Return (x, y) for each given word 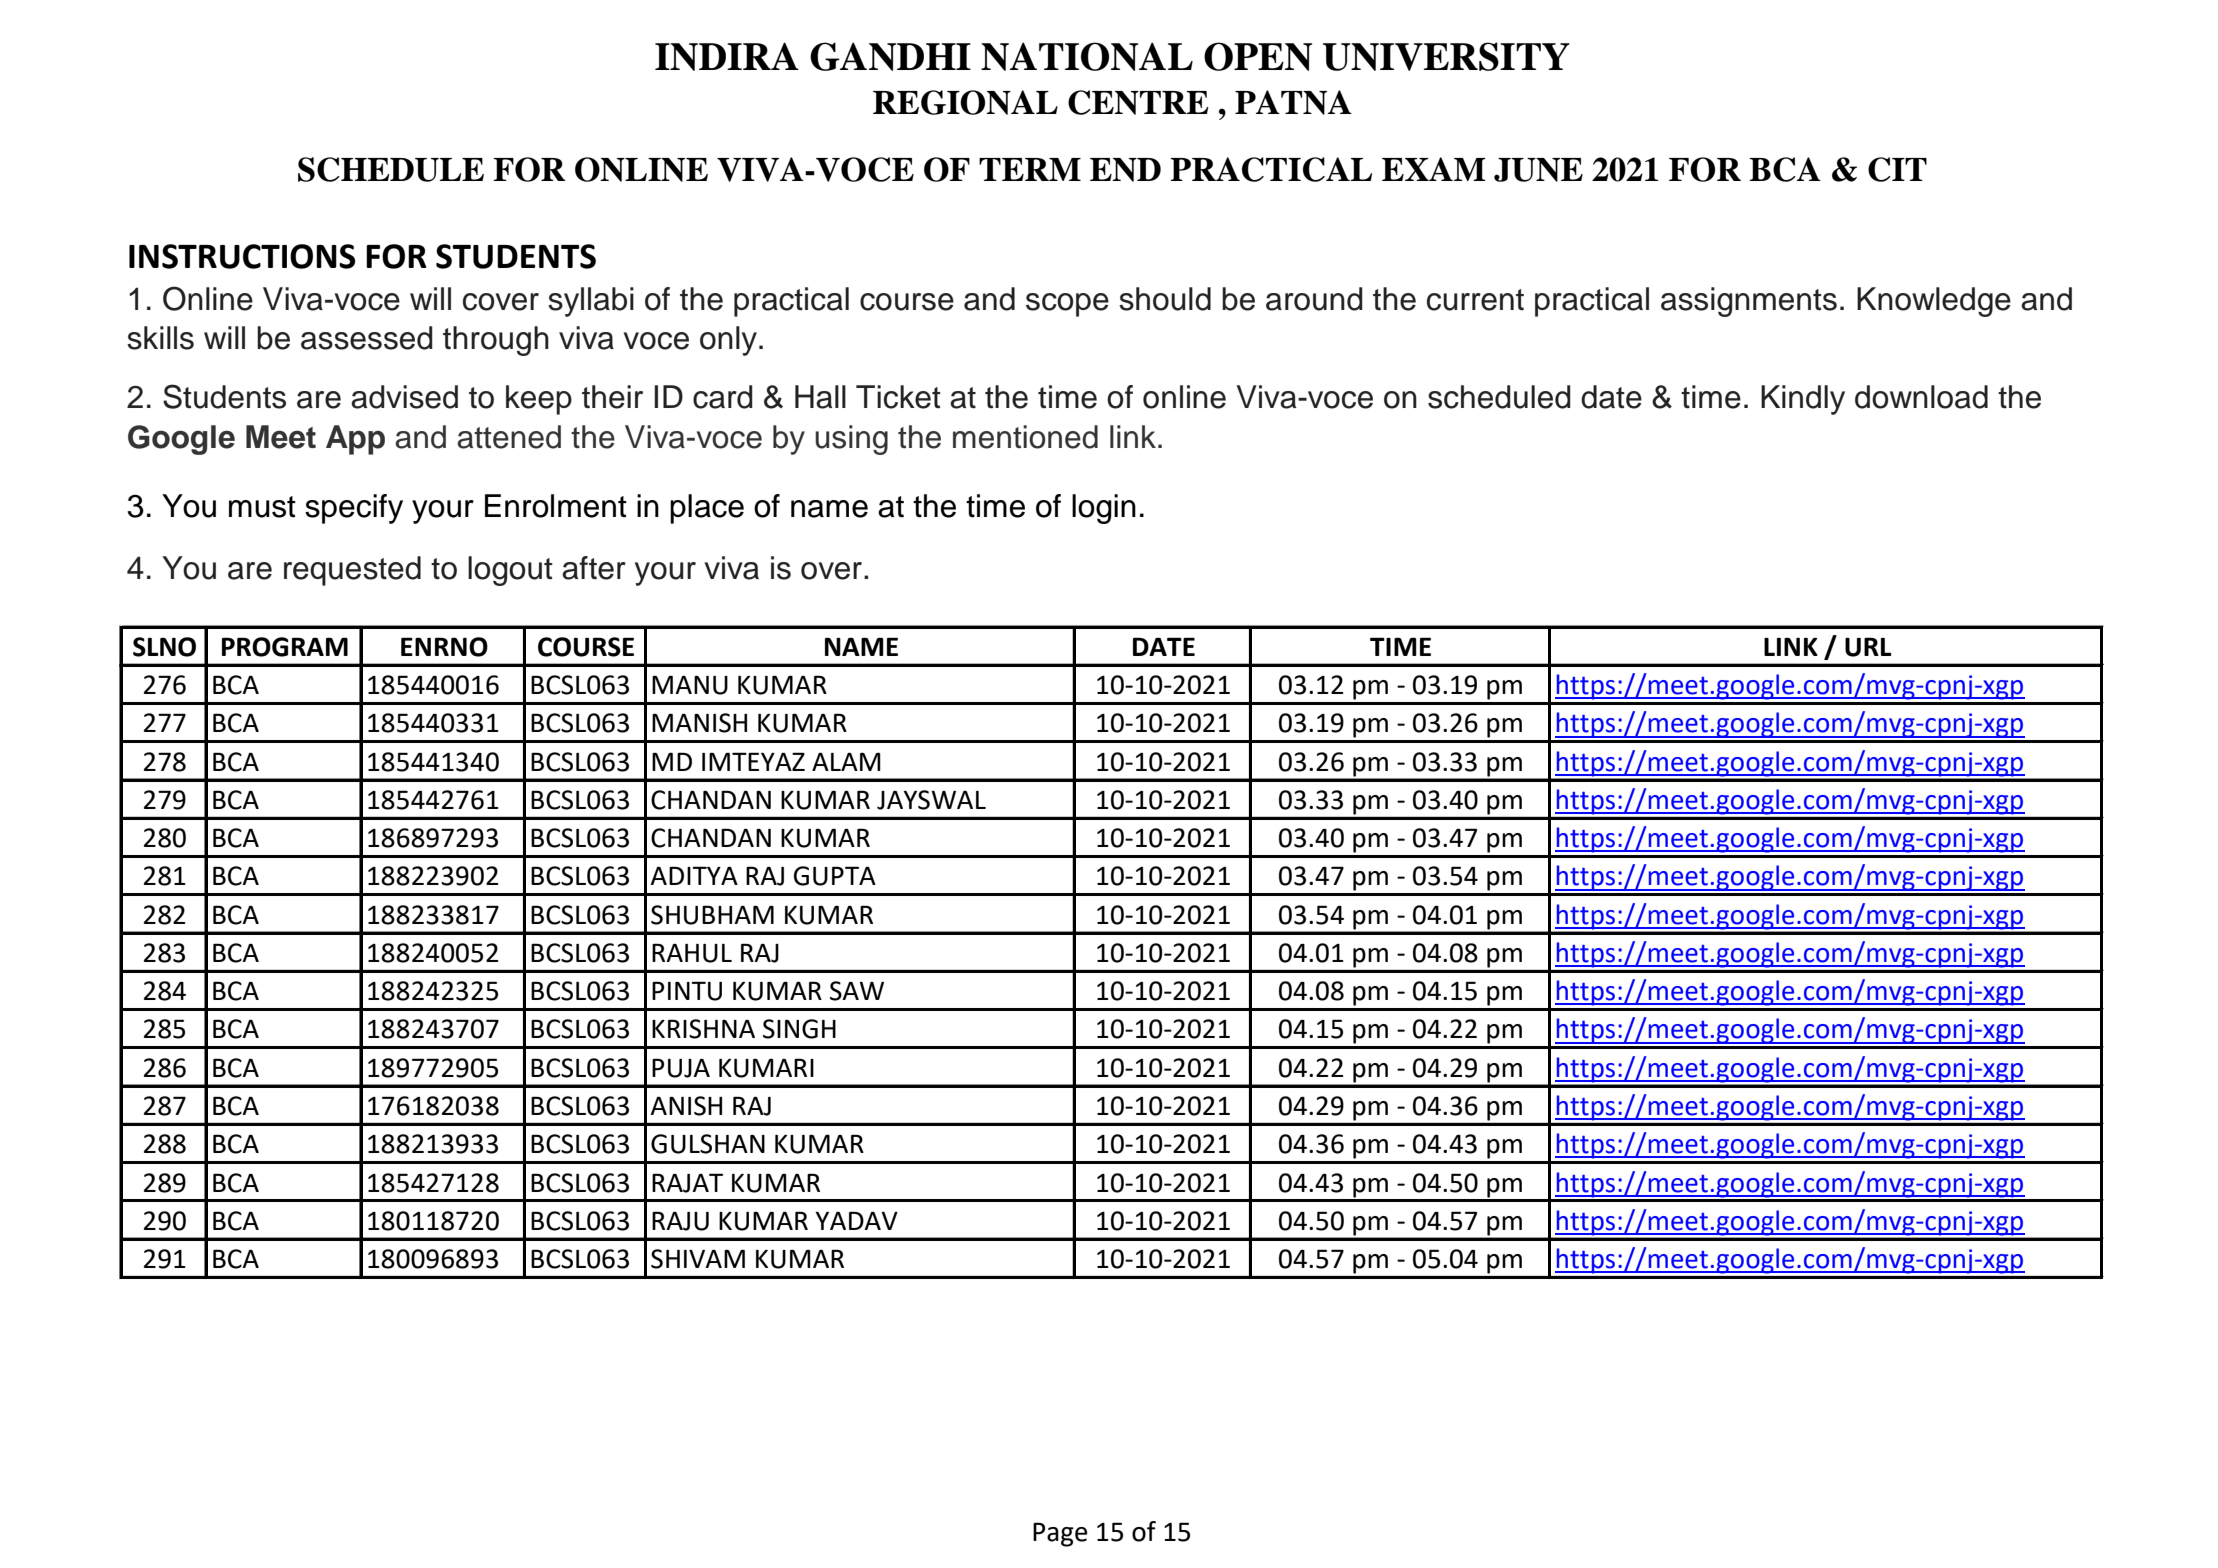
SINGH (799, 1029)
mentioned (1025, 437)
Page (1060, 1534)
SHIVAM (698, 1259)
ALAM (846, 761)
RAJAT (687, 1183)
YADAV (856, 1220)
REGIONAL (965, 102)
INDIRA (727, 56)
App (355, 440)
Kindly (1803, 400)
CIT (1897, 169)
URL (1868, 647)
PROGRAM (285, 647)
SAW (857, 991)
